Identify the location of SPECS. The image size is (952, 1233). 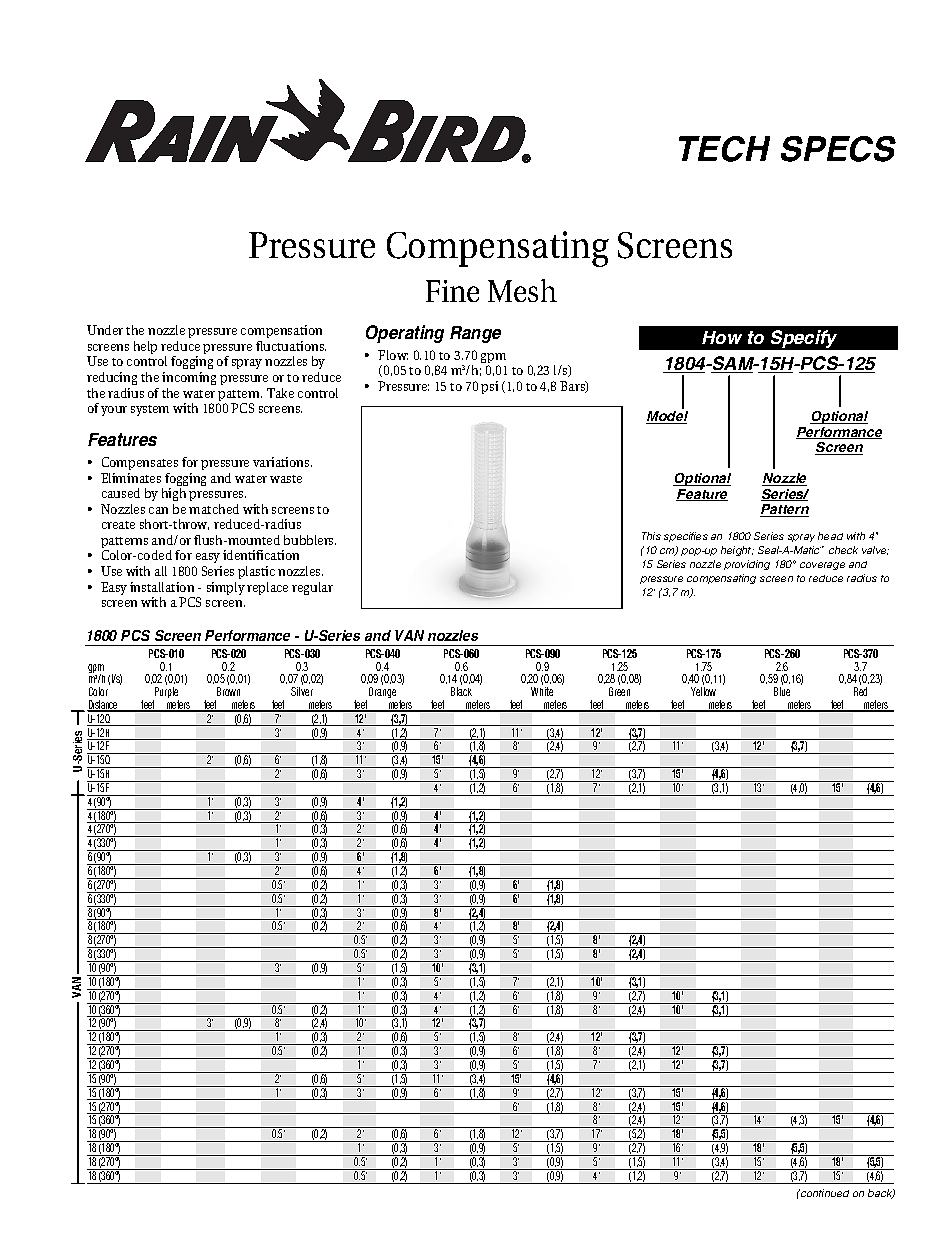
(838, 149).
